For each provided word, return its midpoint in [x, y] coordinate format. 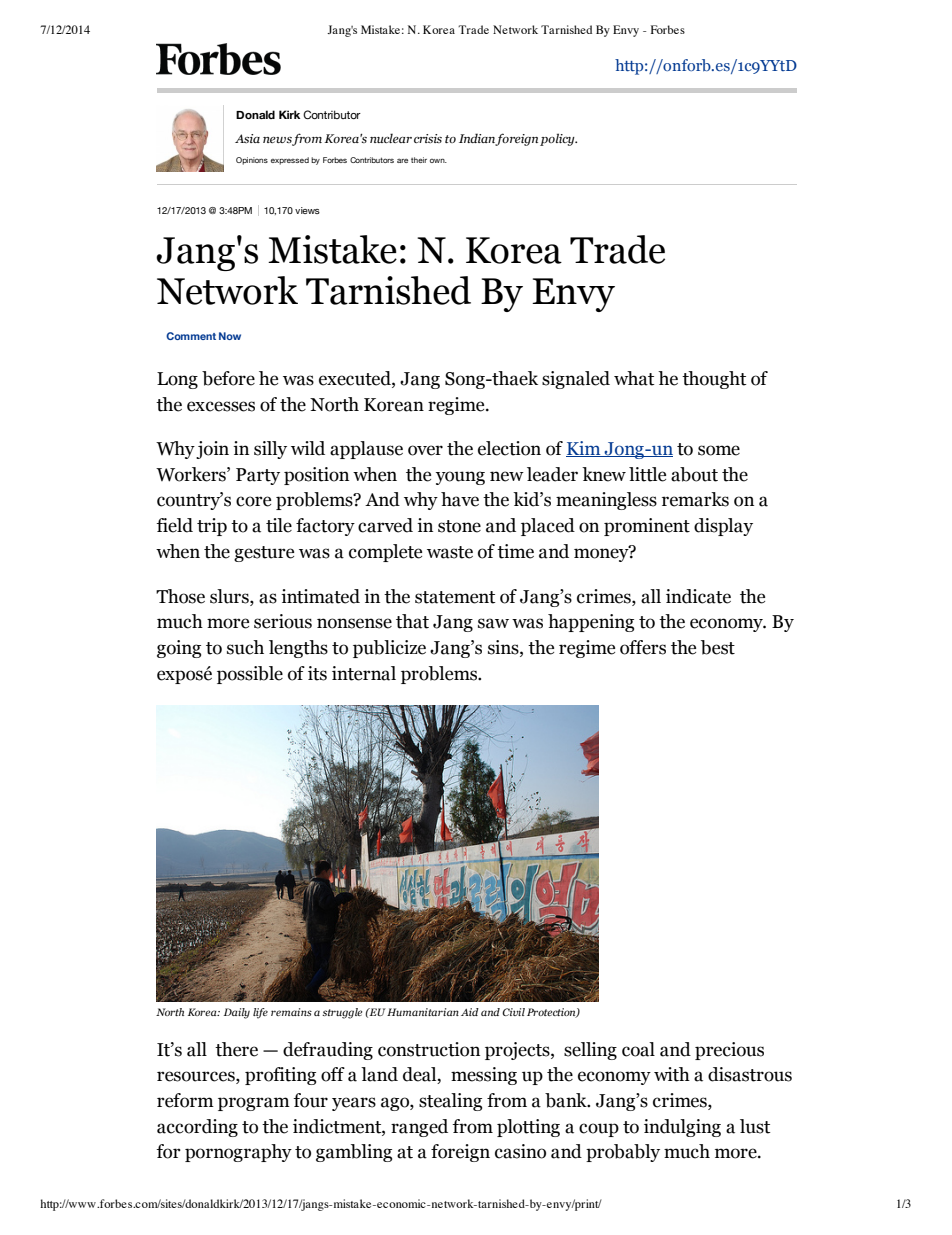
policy [558, 139]
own [438, 161]
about [694, 474]
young [460, 478]
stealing [450, 1102]
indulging [682, 1128]
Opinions [252, 161]
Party [258, 476]
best [718, 647]
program [254, 1104]
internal [364, 673]
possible [250, 675]
